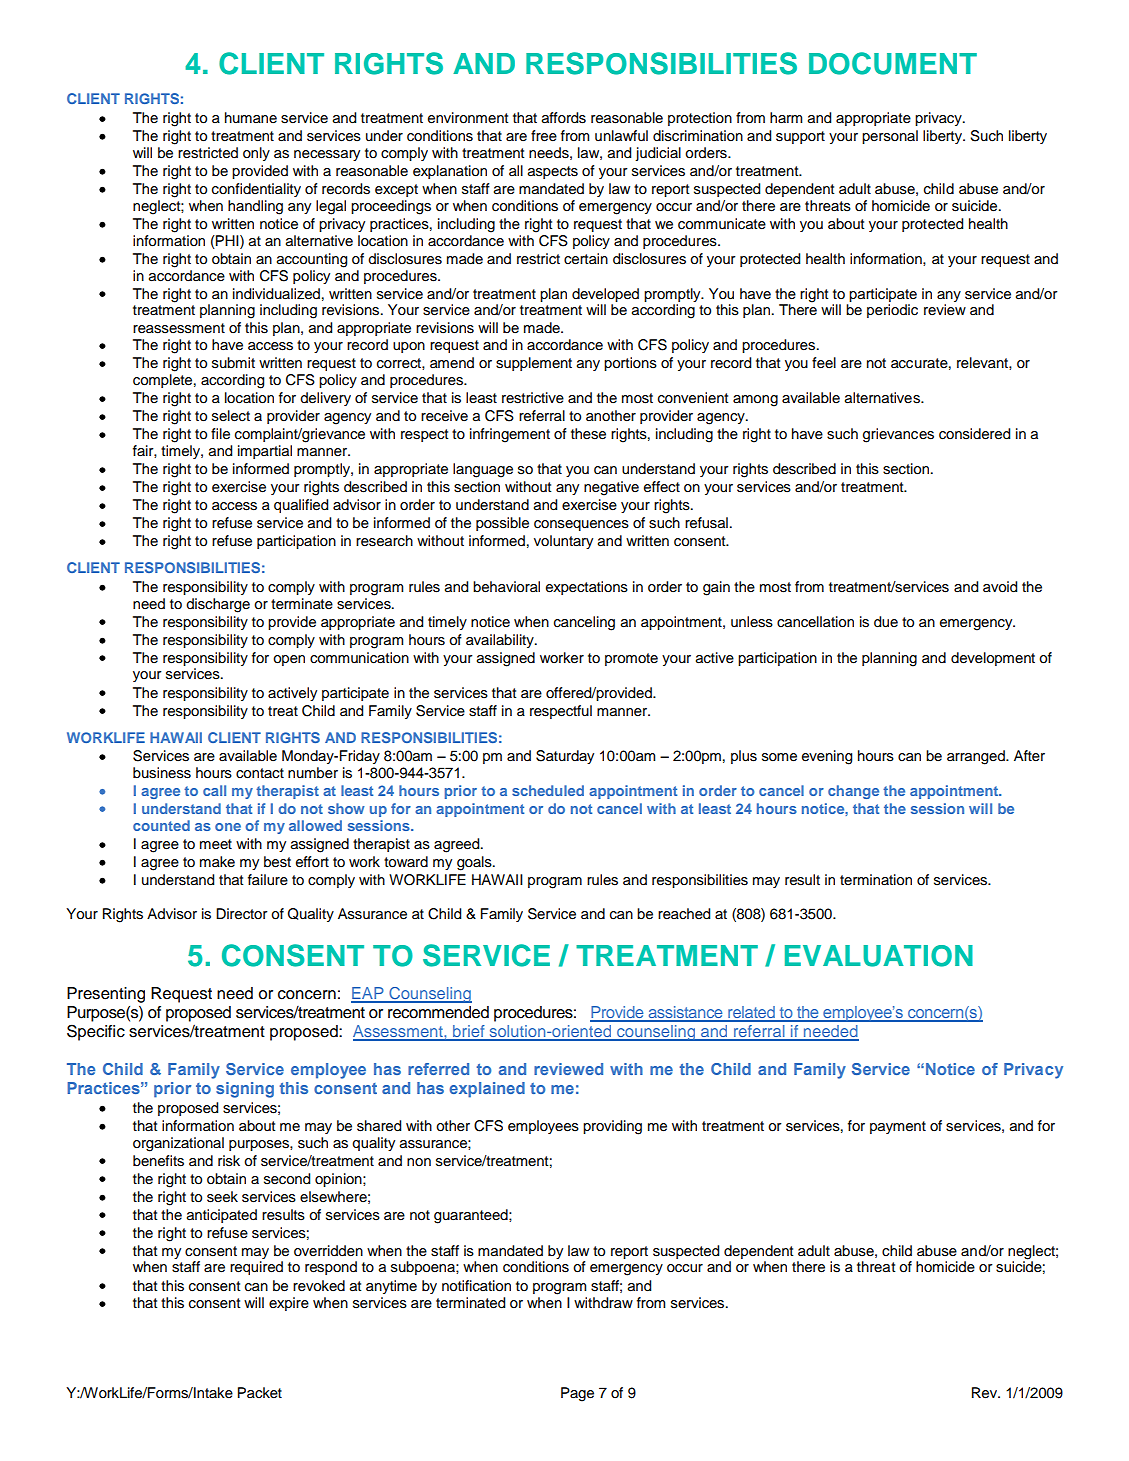 The height and width of the page is (1461, 1129). What do you see at coordinates (892, 311) in the page?
I see `periodic` at bounding box center [892, 311].
